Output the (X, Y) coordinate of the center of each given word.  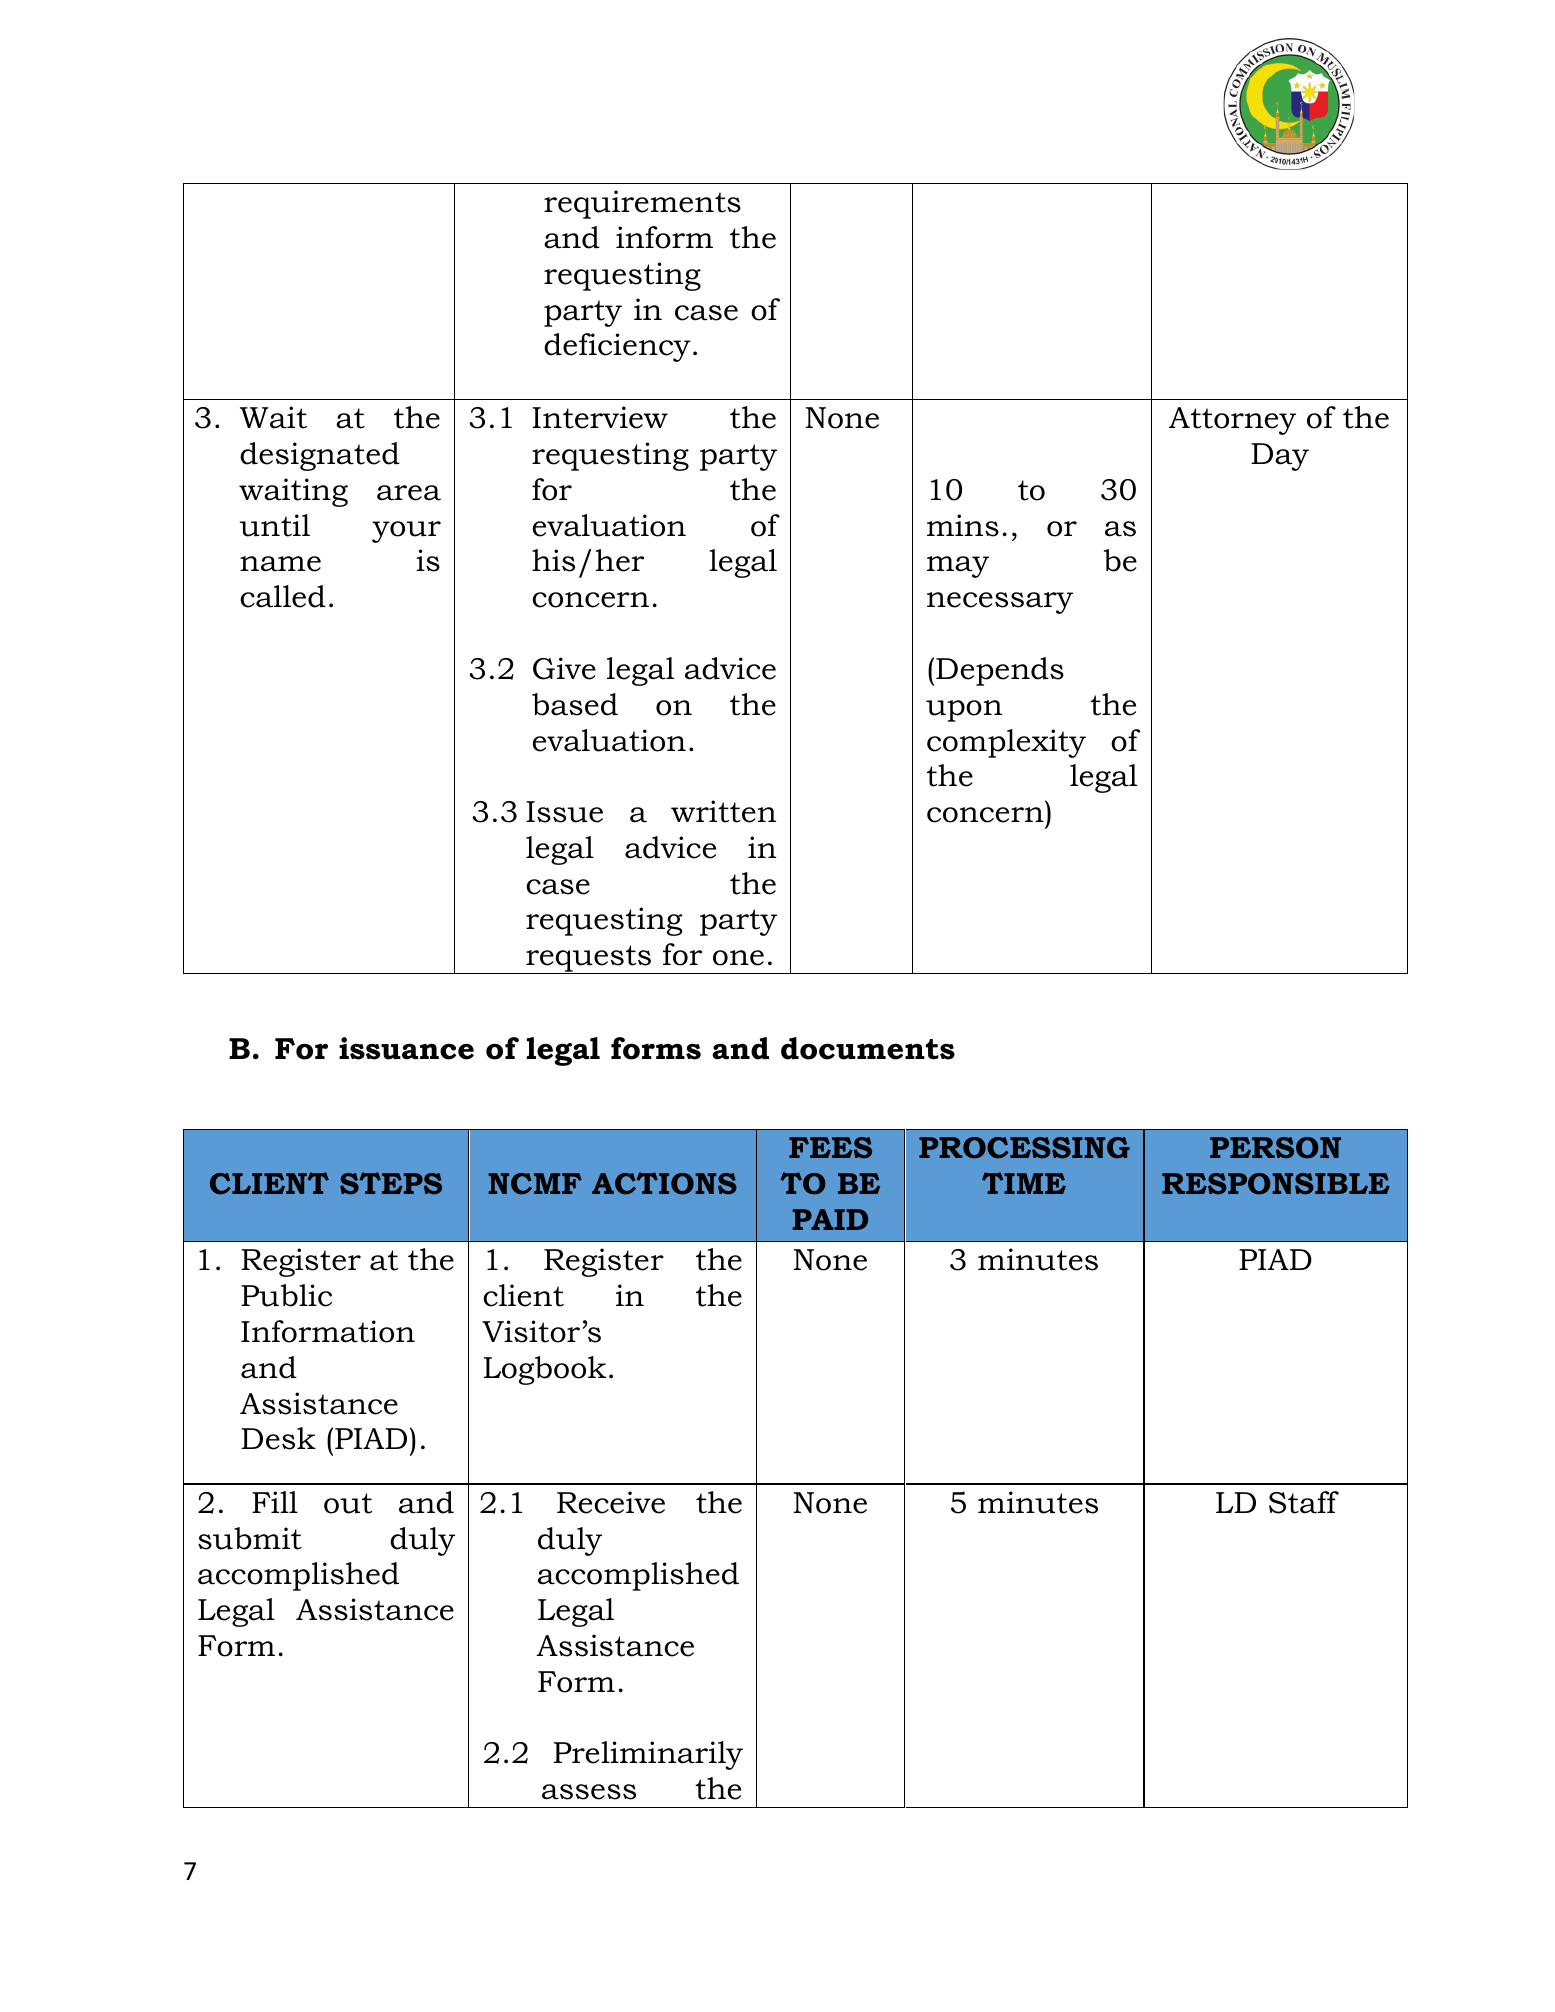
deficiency (617, 347)
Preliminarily (648, 1755)
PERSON (1275, 1148)
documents (868, 1048)
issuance (406, 1048)
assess (589, 1792)
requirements (642, 204)
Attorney (1232, 421)
